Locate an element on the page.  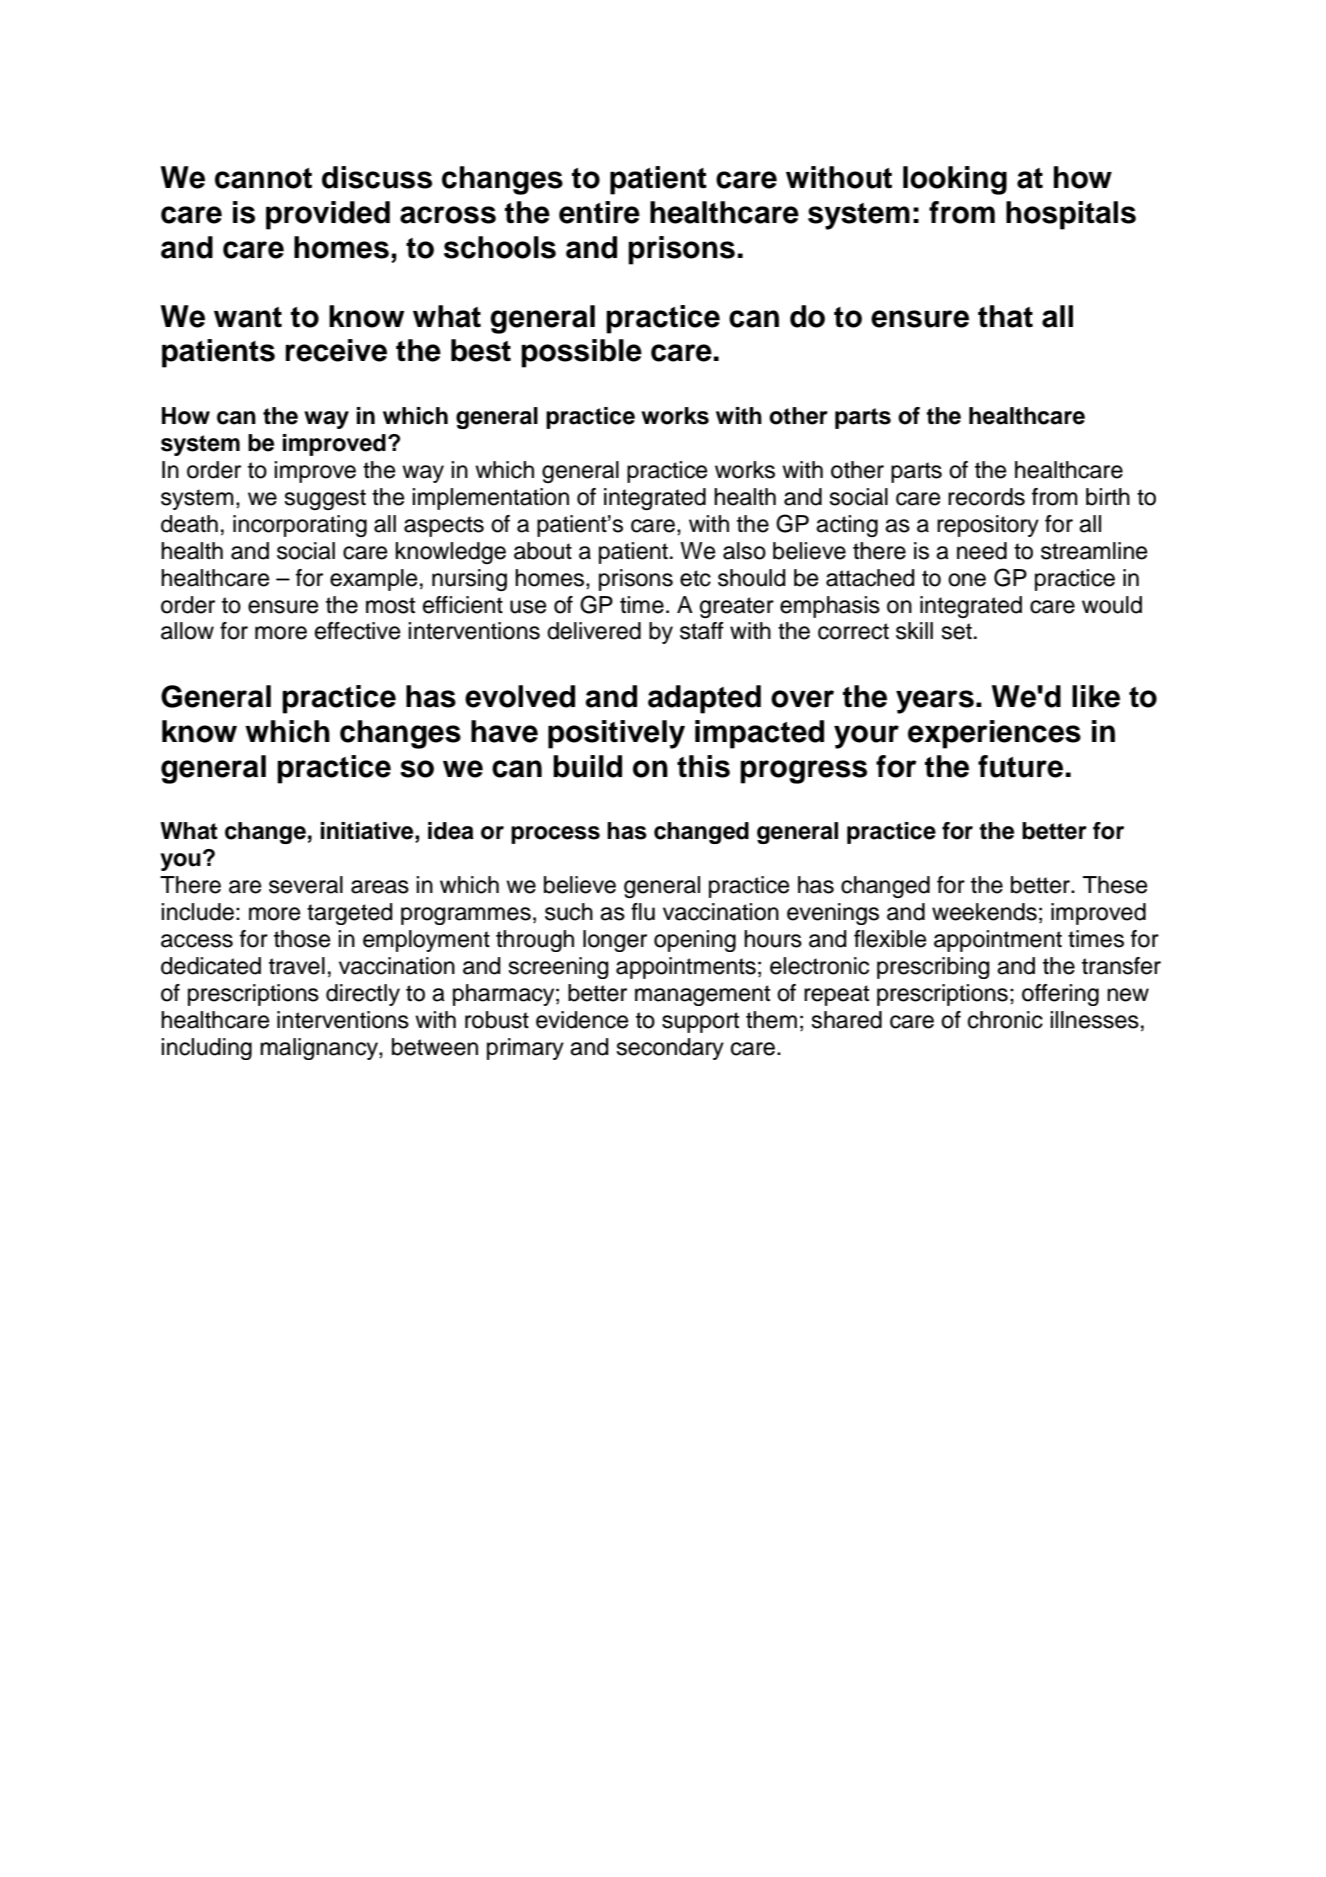
set is located at coordinates (956, 631).
